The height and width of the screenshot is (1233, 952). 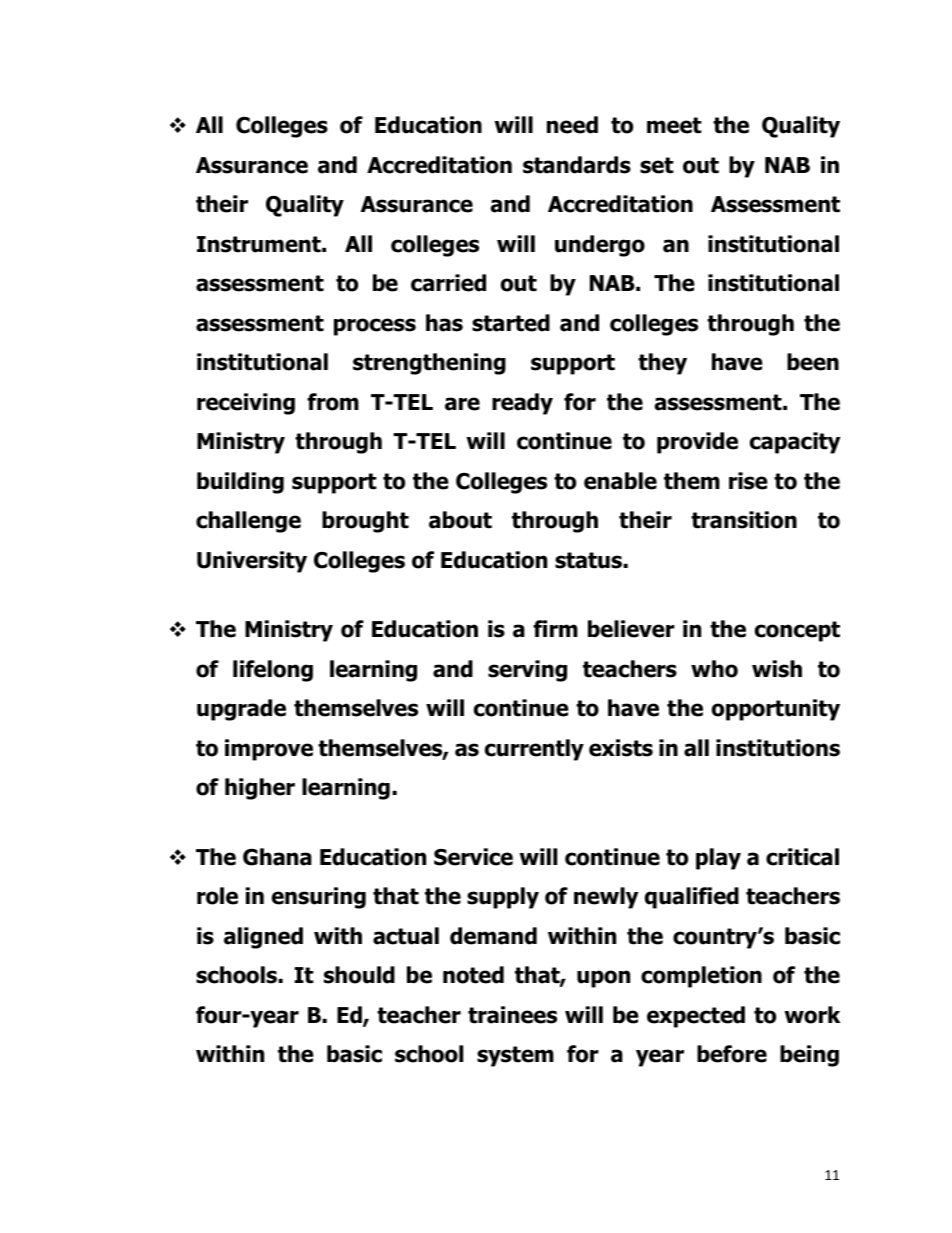 What do you see at coordinates (674, 125) in the screenshot?
I see `meet` at bounding box center [674, 125].
